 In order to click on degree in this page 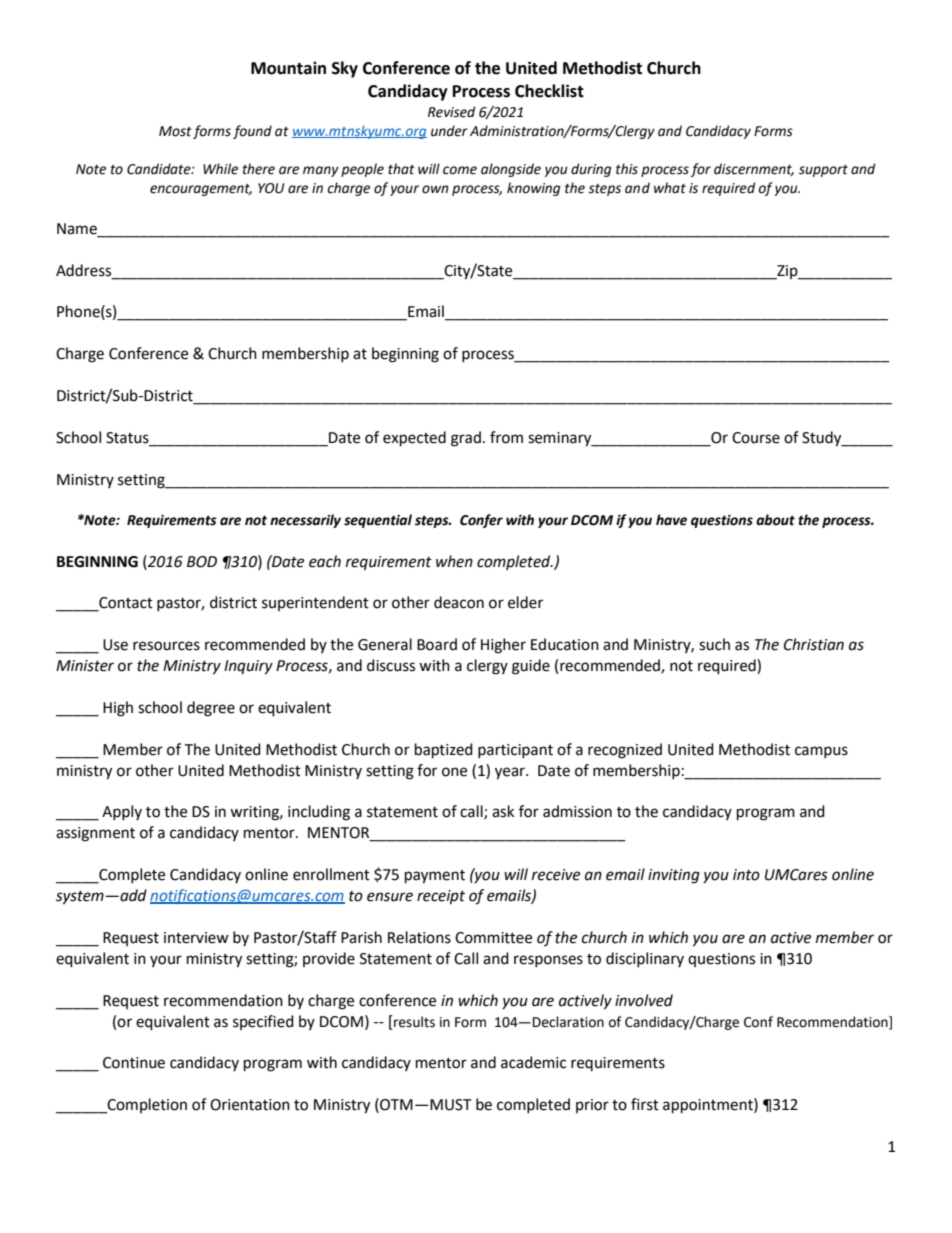, I will do `click(211, 709)`.
